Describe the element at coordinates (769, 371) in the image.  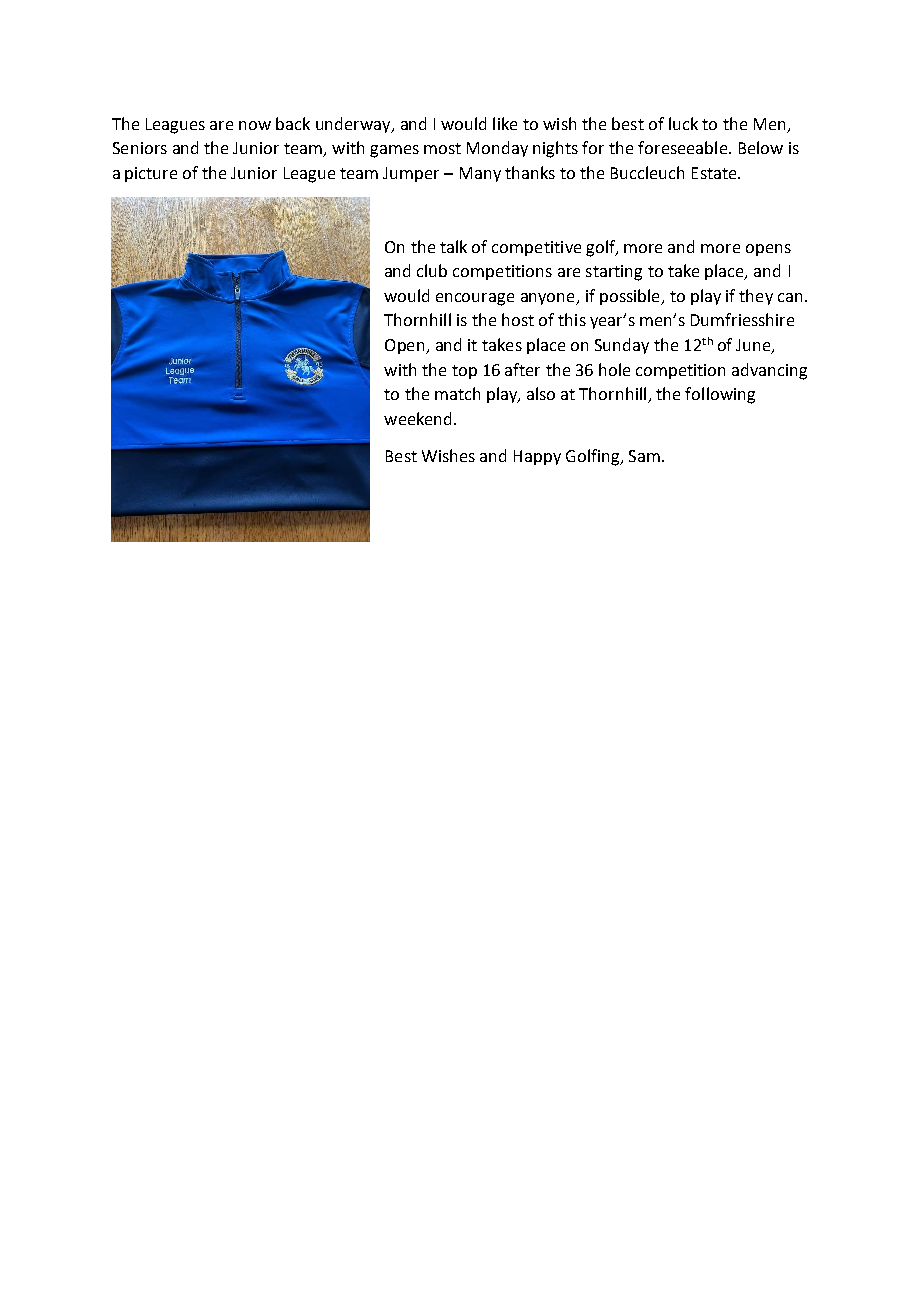
I see `advancing` at that location.
